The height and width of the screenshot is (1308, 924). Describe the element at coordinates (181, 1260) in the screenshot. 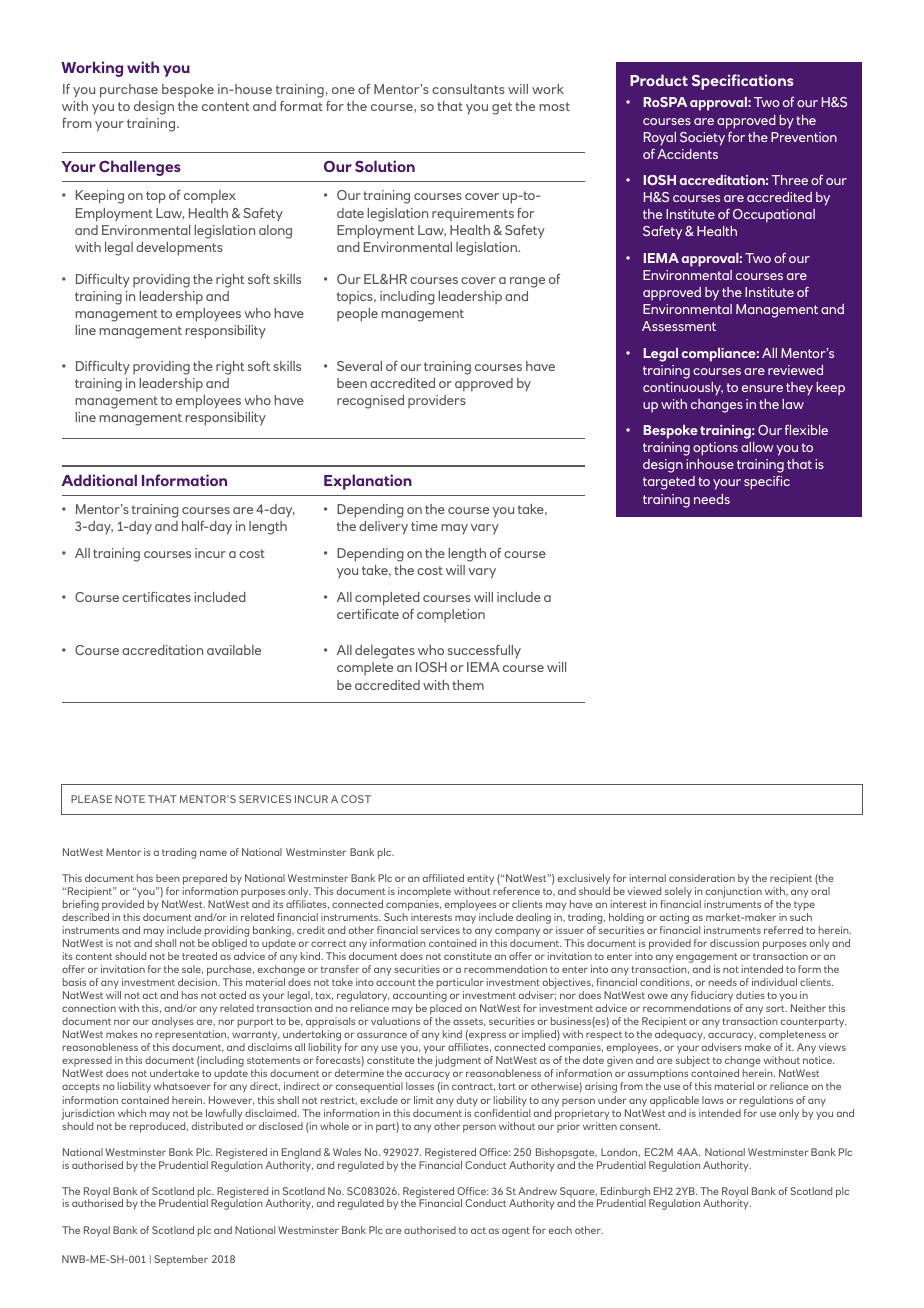

I see `September` at that location.
